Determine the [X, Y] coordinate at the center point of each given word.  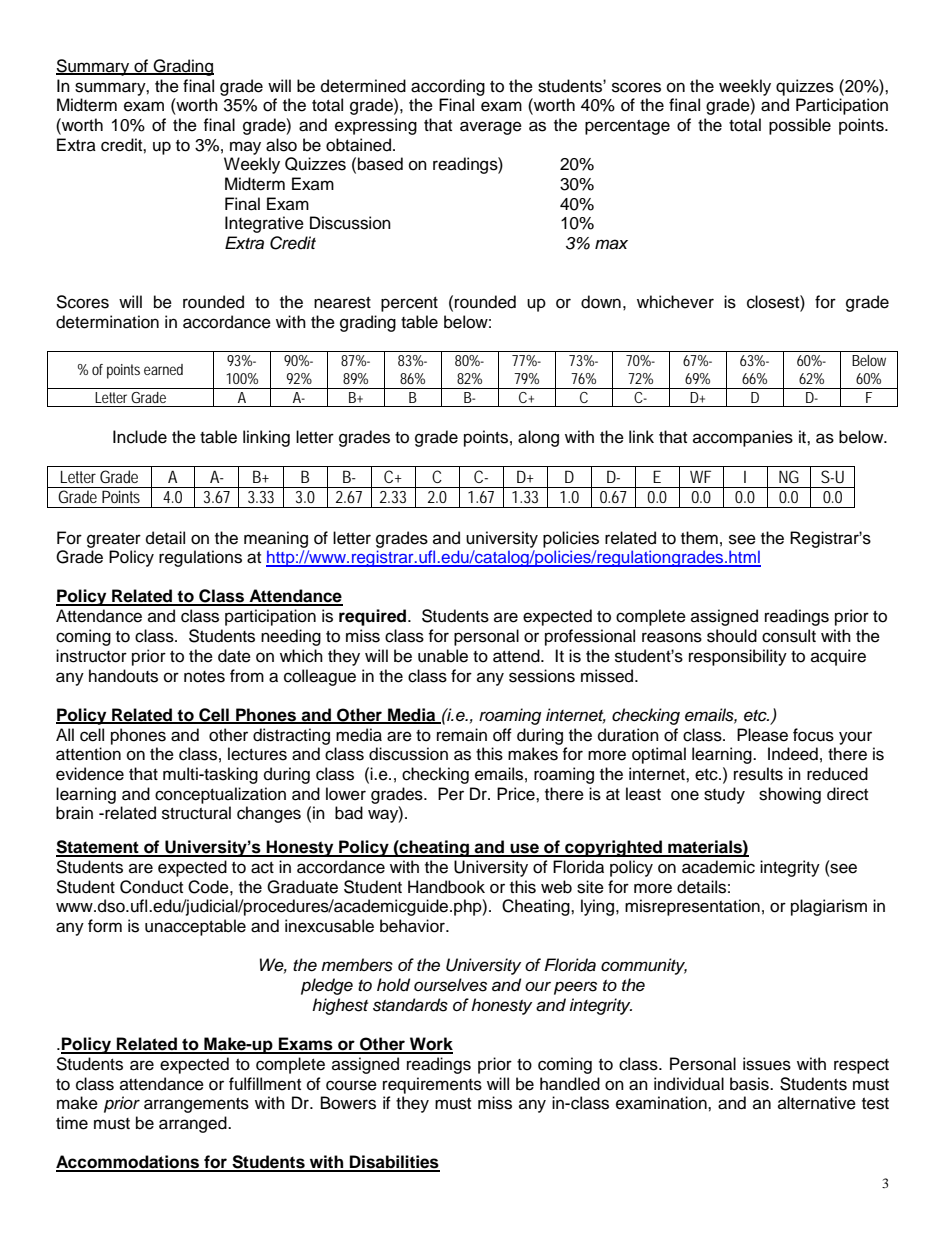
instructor [91, 656]
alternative [817, 1103]
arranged [194, 1124]
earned [163, 369]
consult [789, 636]
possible [800, 126]
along [538, 438]
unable [443, 656]
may [245, 148]
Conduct [151, 887]
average [491, 128]
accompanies [743, 438]
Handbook [446, 887]
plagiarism [829, 907]
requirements [432, 1085]
